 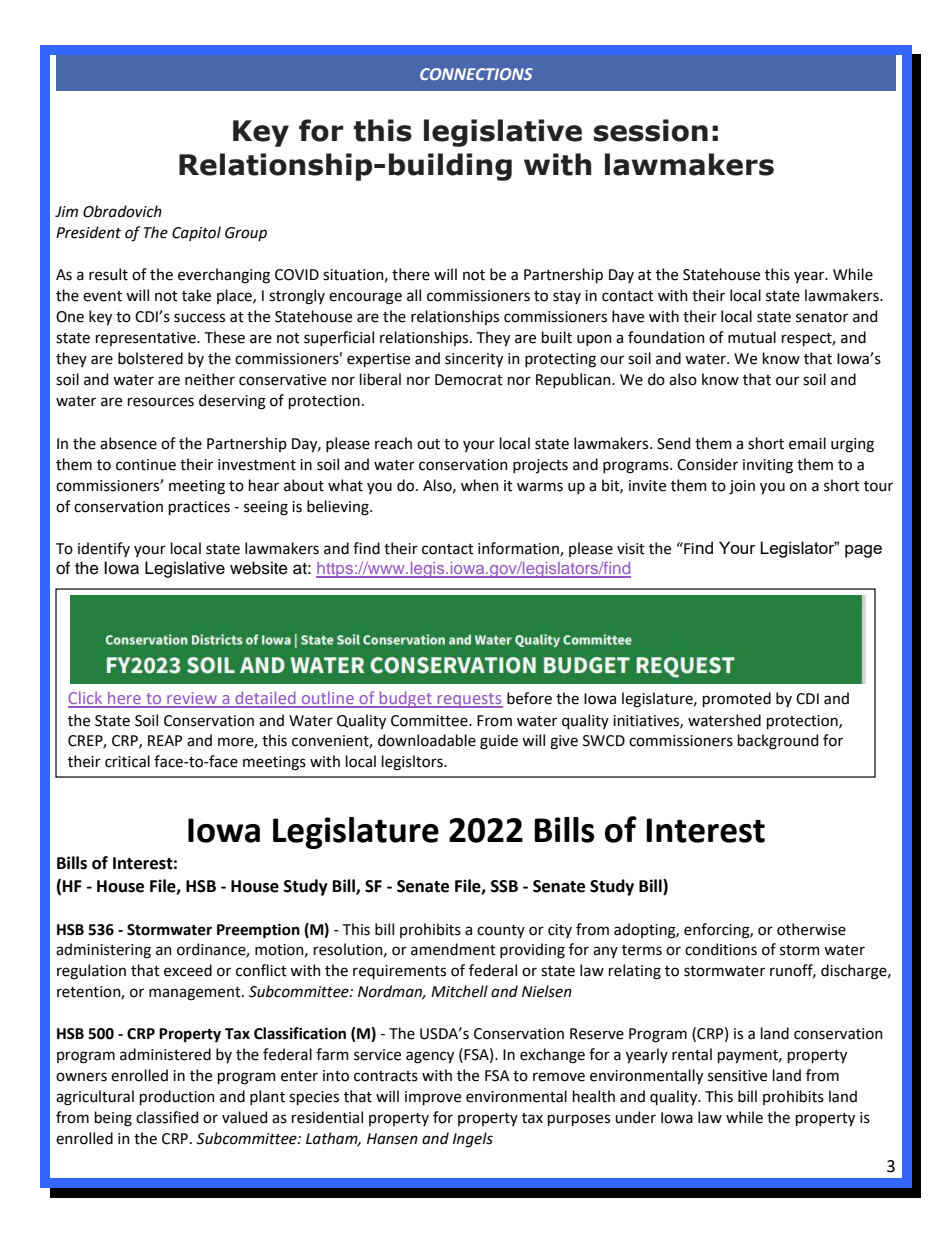 I want to click on improve, so click(x=433, y=1098).
